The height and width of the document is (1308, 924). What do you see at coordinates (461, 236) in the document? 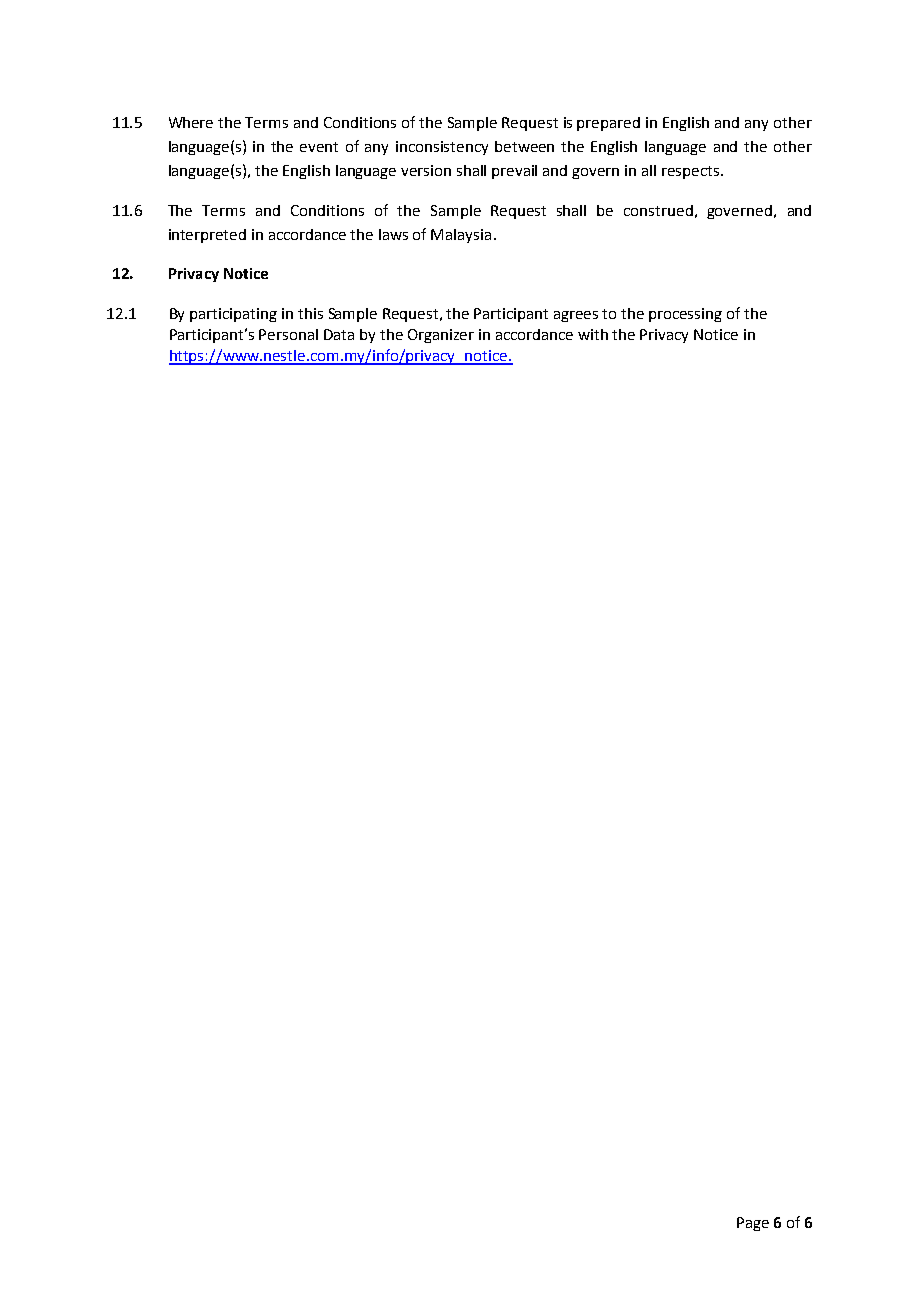
I see `Malaysia` at bounding box center [461, 236].
